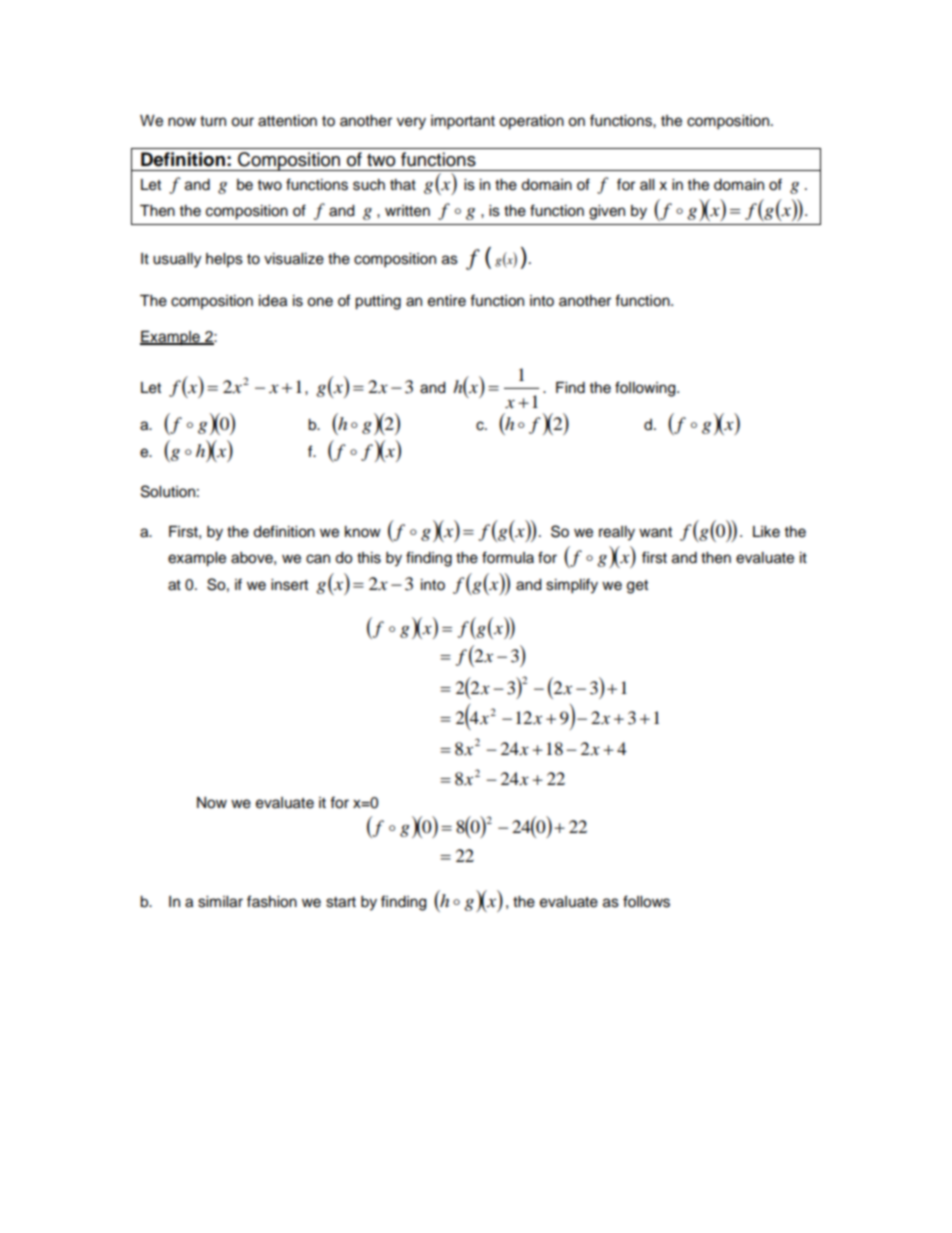  Describe the element at coordinates (646, 901) in the image. I see `follows` at that location.
